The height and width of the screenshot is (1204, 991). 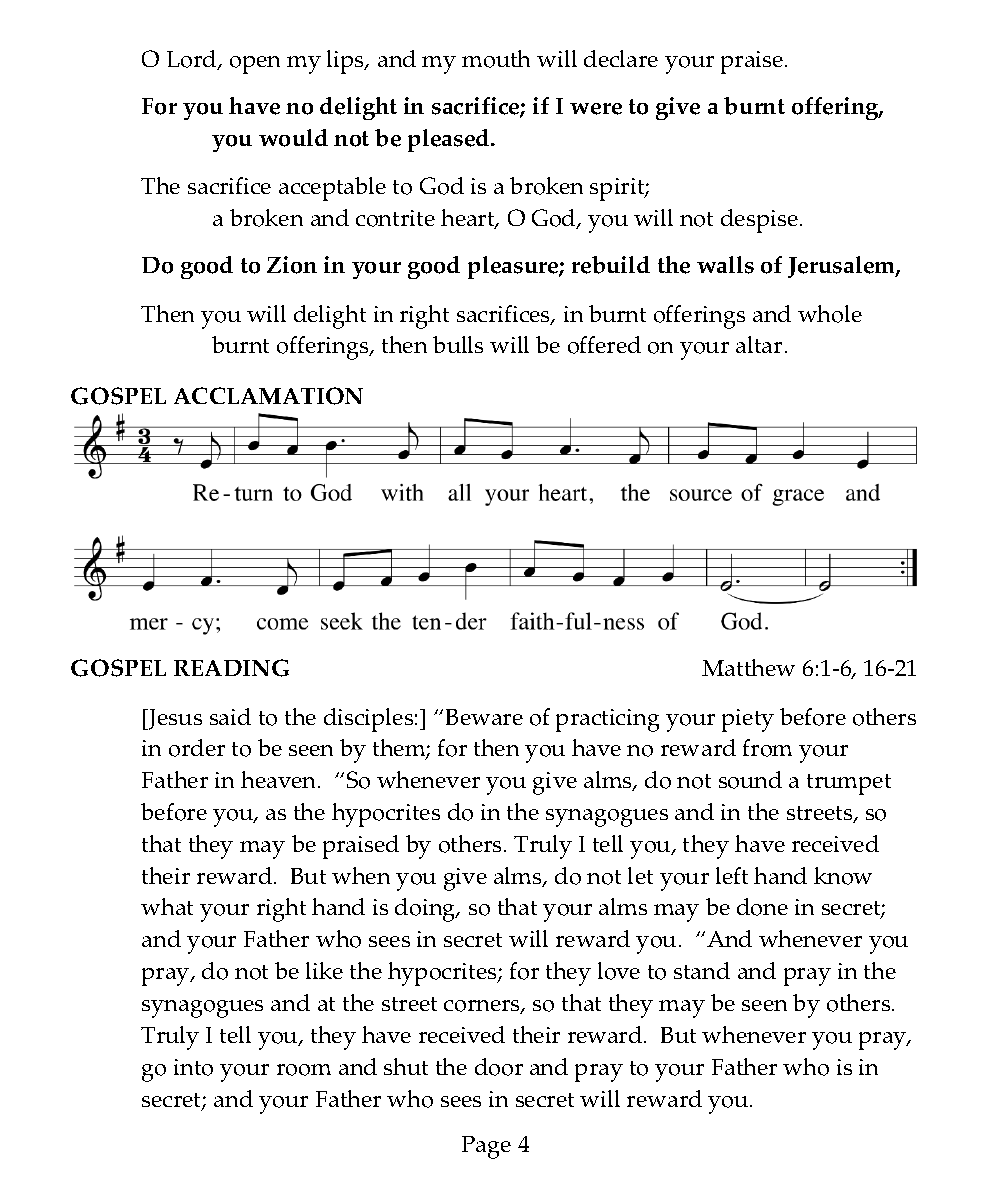 What do you see at coordinates (496, 59) in the screenshot?
I see `mouth` at bounding box center [496, 59].
